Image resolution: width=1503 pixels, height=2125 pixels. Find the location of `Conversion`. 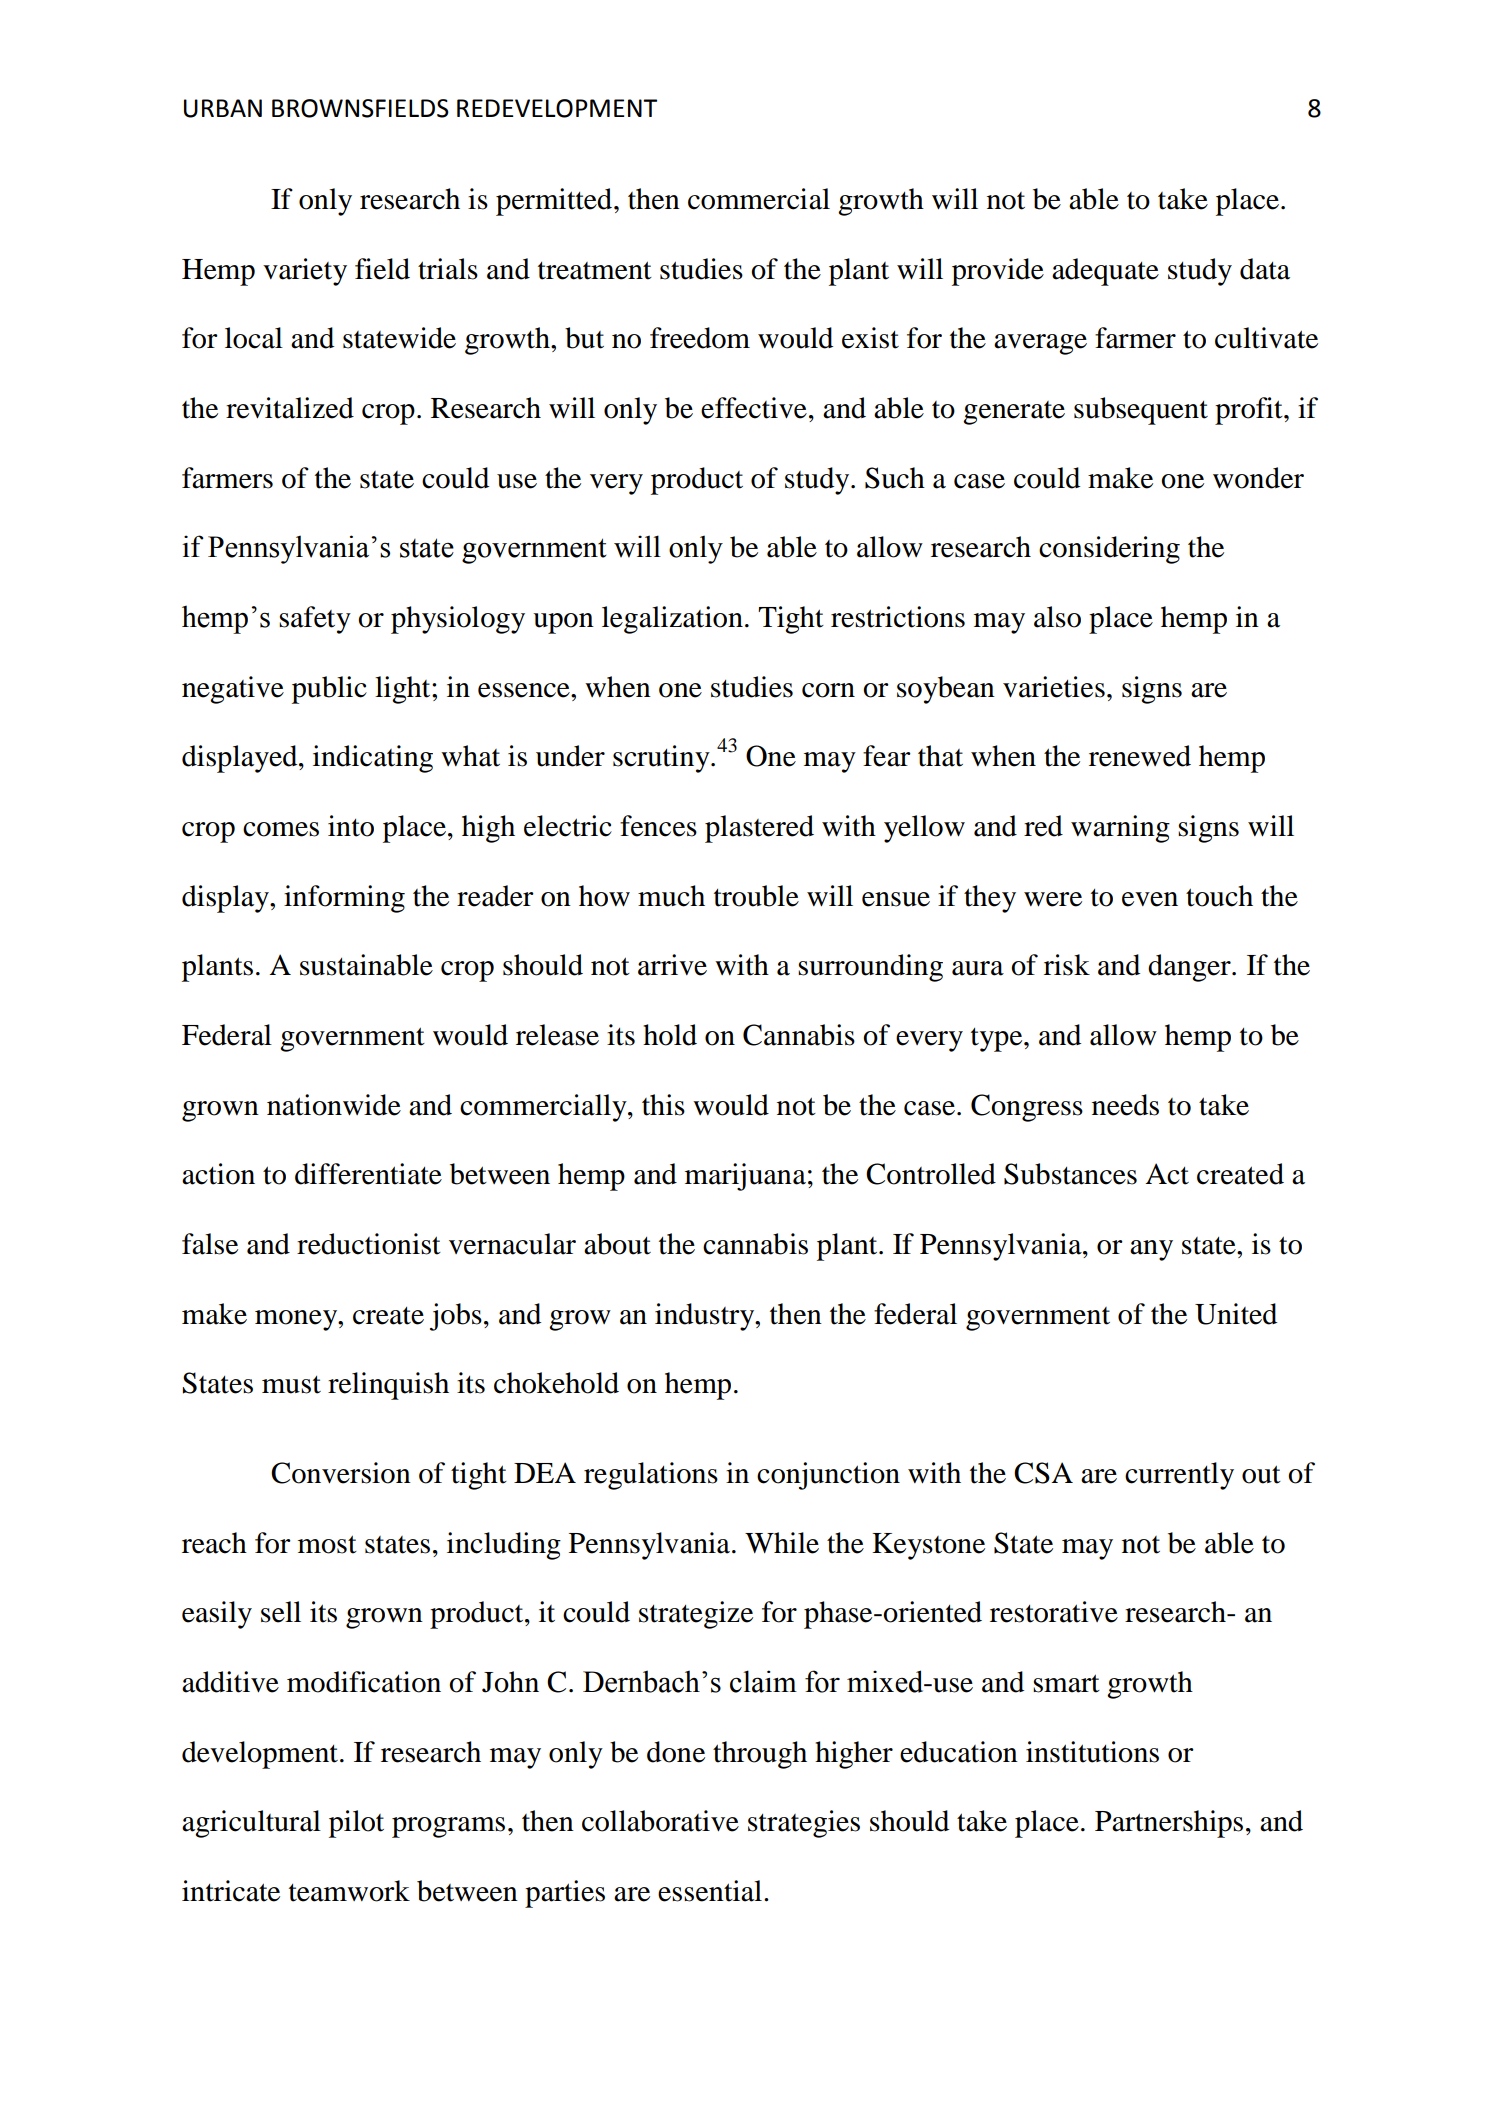

Conversion is located at coordinates (341, 1473).
